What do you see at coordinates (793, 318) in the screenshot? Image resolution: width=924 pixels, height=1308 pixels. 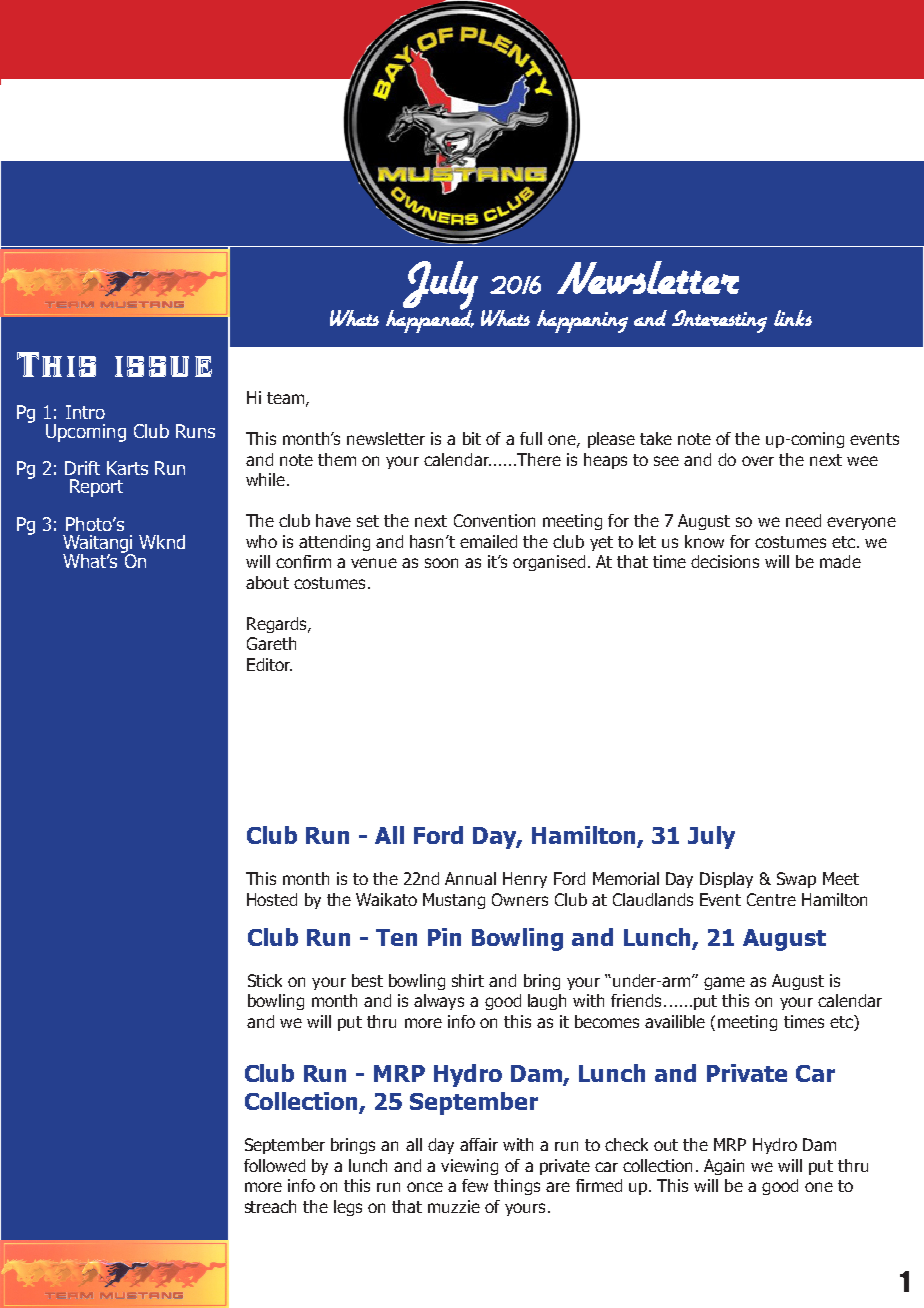 I see `links` at bounding box center [793, 318].
